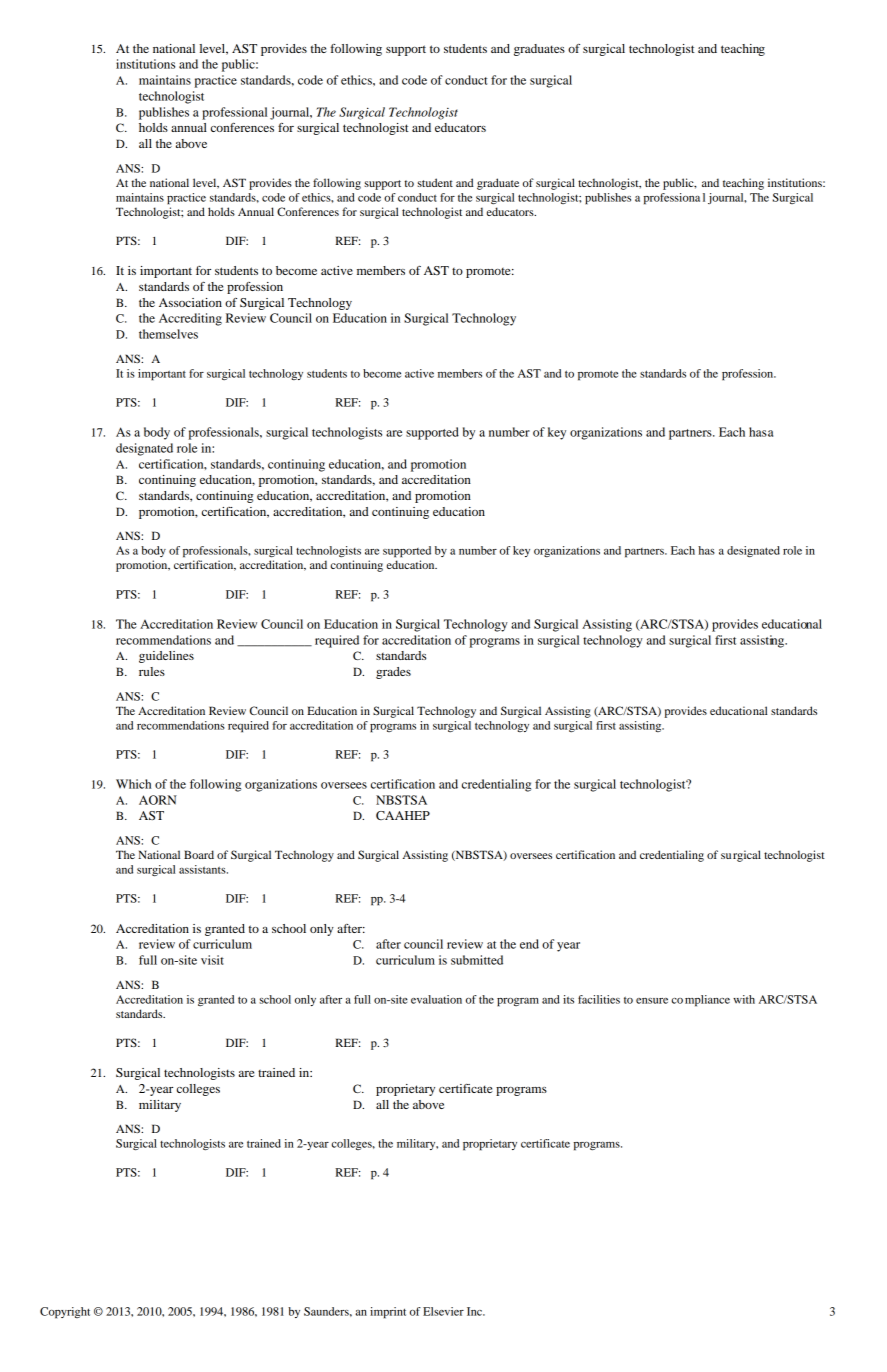 This screenshot has width=887, height=1372. Describe the element at coordinates (599, 999) in the screenshot. I see `facilities` at that location.
